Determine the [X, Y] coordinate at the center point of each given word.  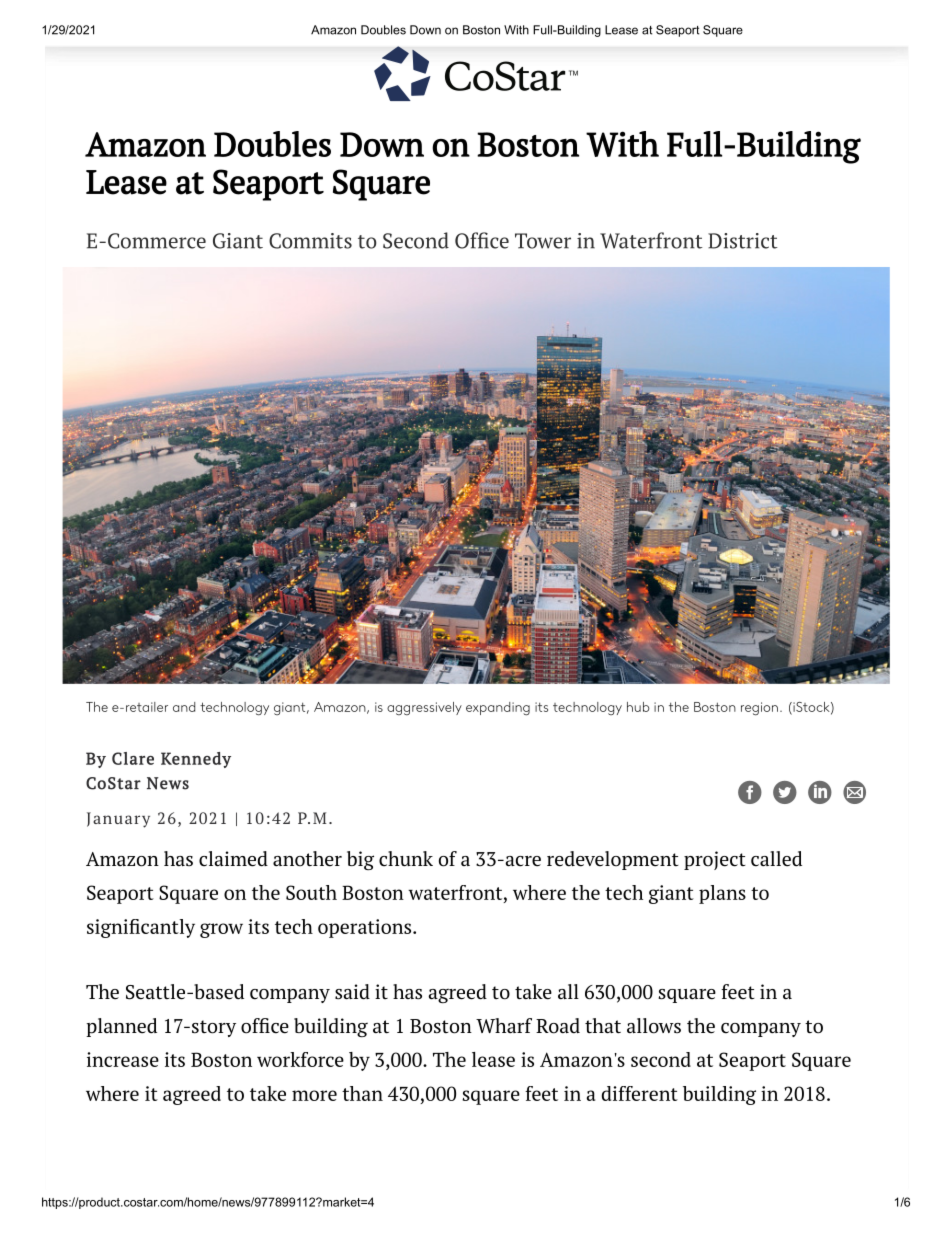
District [743, 241]
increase [123, 1059]
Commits [310, 241]
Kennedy [196, 760]
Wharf [504, 1025]
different [640, 1093]
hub [638, 707]
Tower [543, 241]
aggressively [424, 708]
